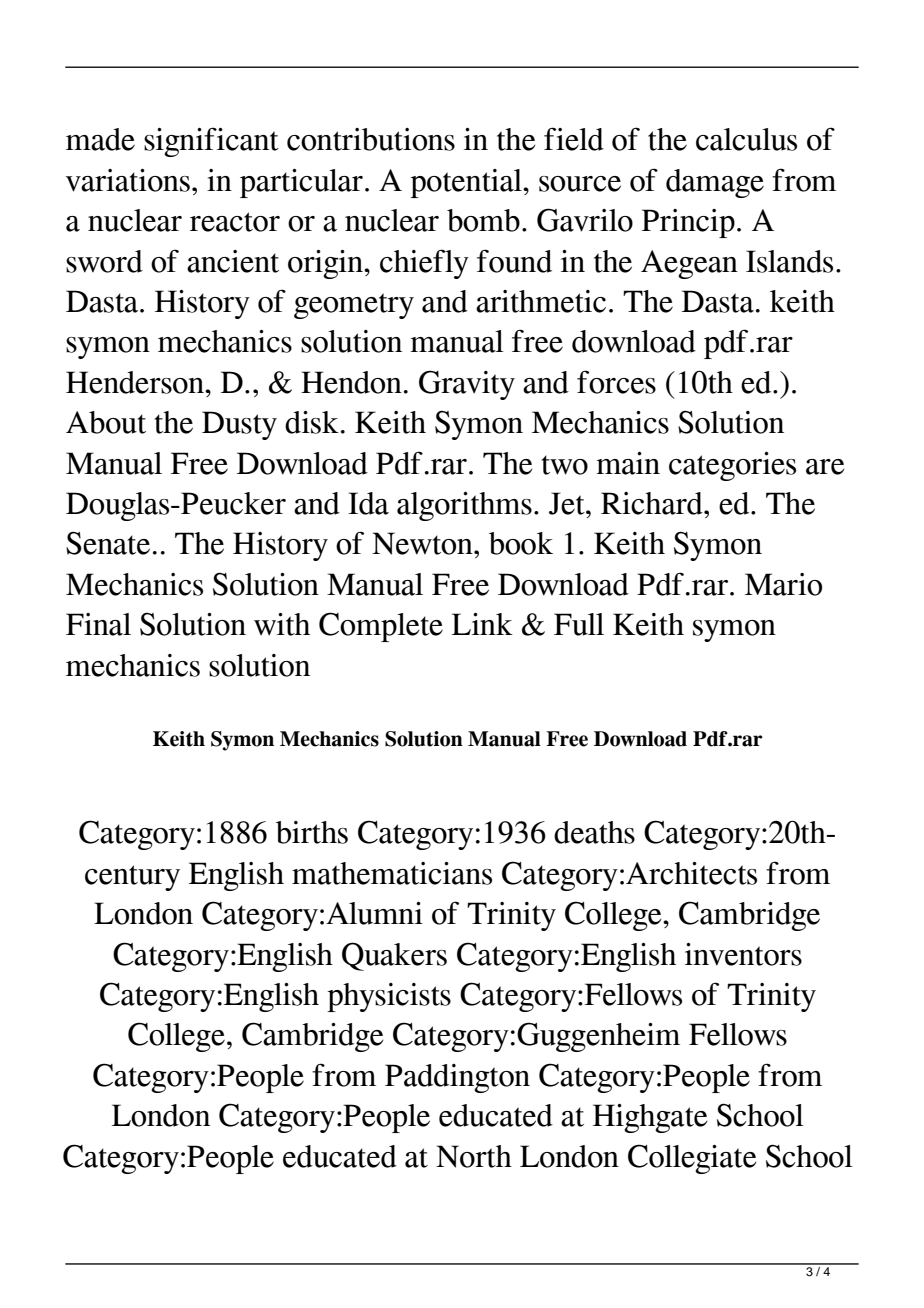 The height and width of the page is (1308, 924). I want to click on potential, so click(467, 183).
